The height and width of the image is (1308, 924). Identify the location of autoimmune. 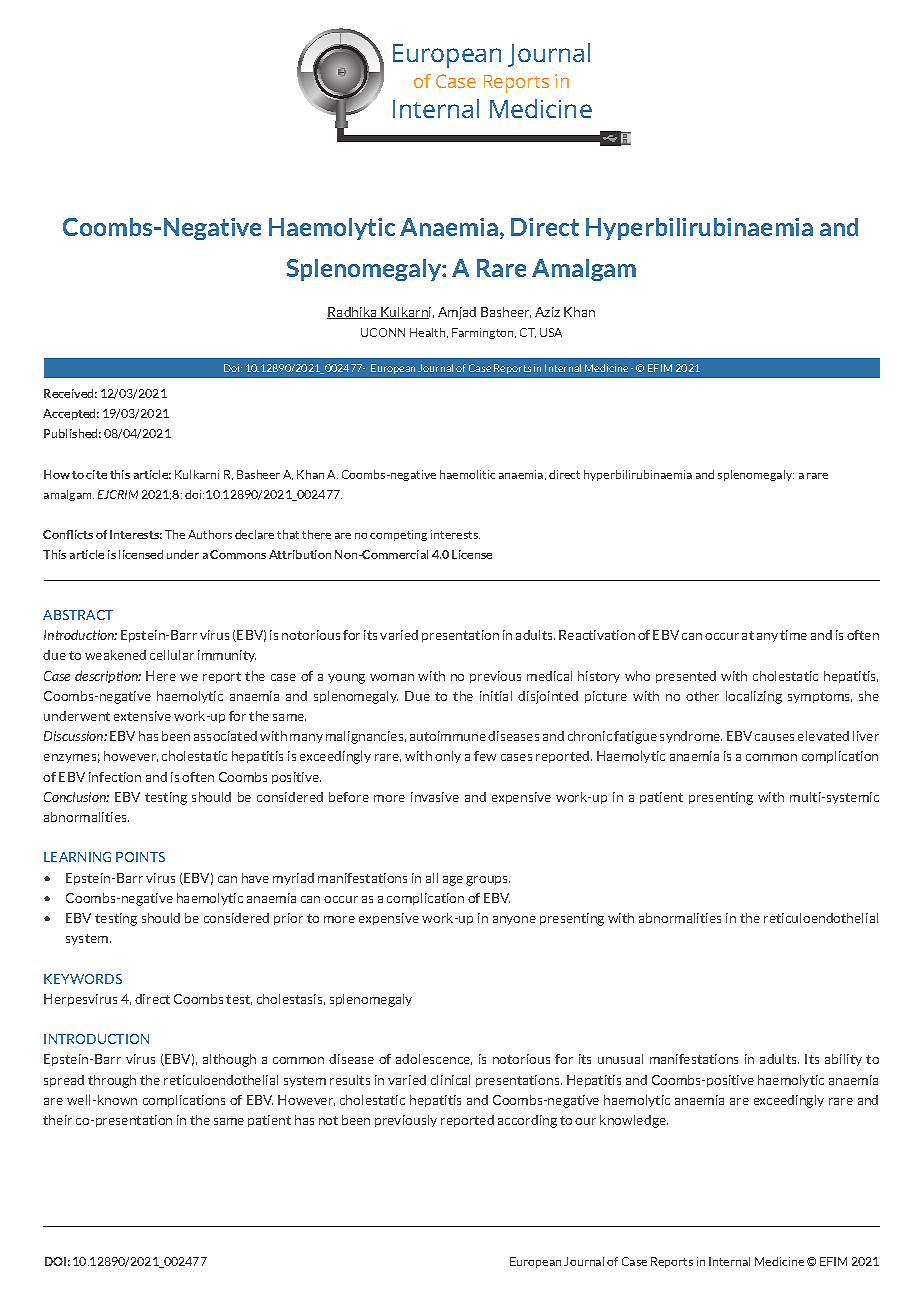
(448, 736).
